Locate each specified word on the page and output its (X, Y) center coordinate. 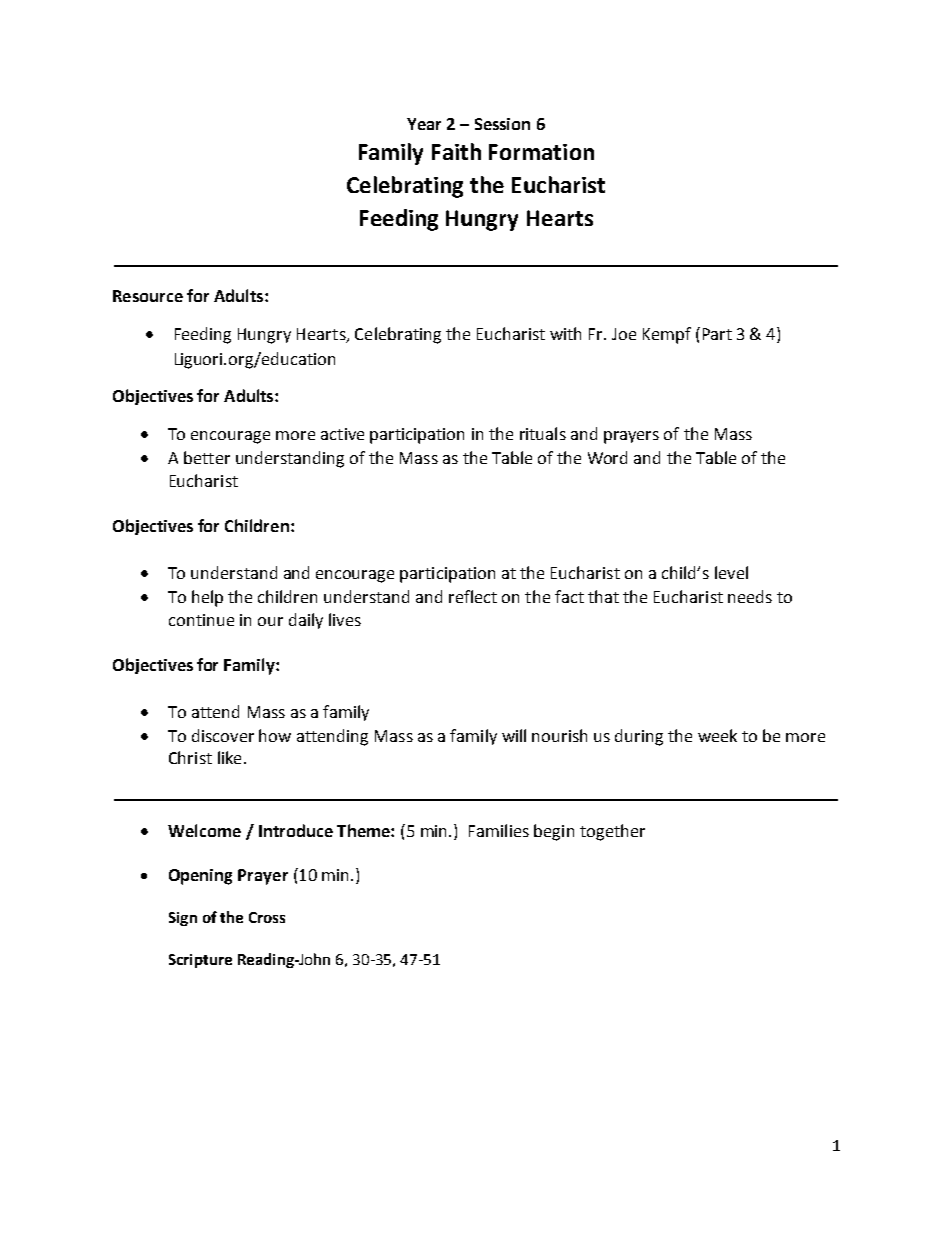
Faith (456, 151)
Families (499, 830)
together (612, 832)
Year (424, 124)
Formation (541, 152)
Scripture (200, 961)
